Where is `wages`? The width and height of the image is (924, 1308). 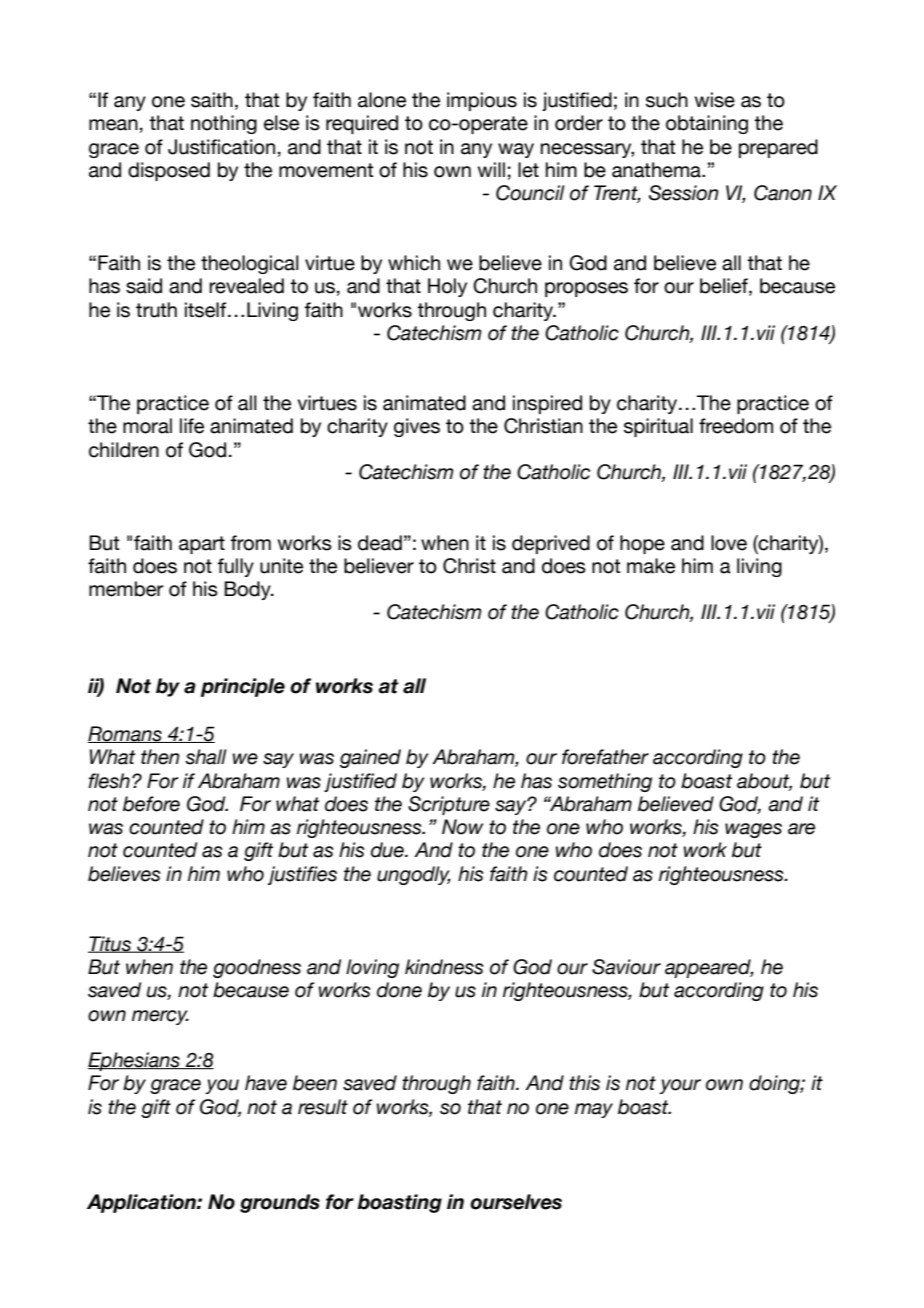
wages is located at coordinates (753, 830).
